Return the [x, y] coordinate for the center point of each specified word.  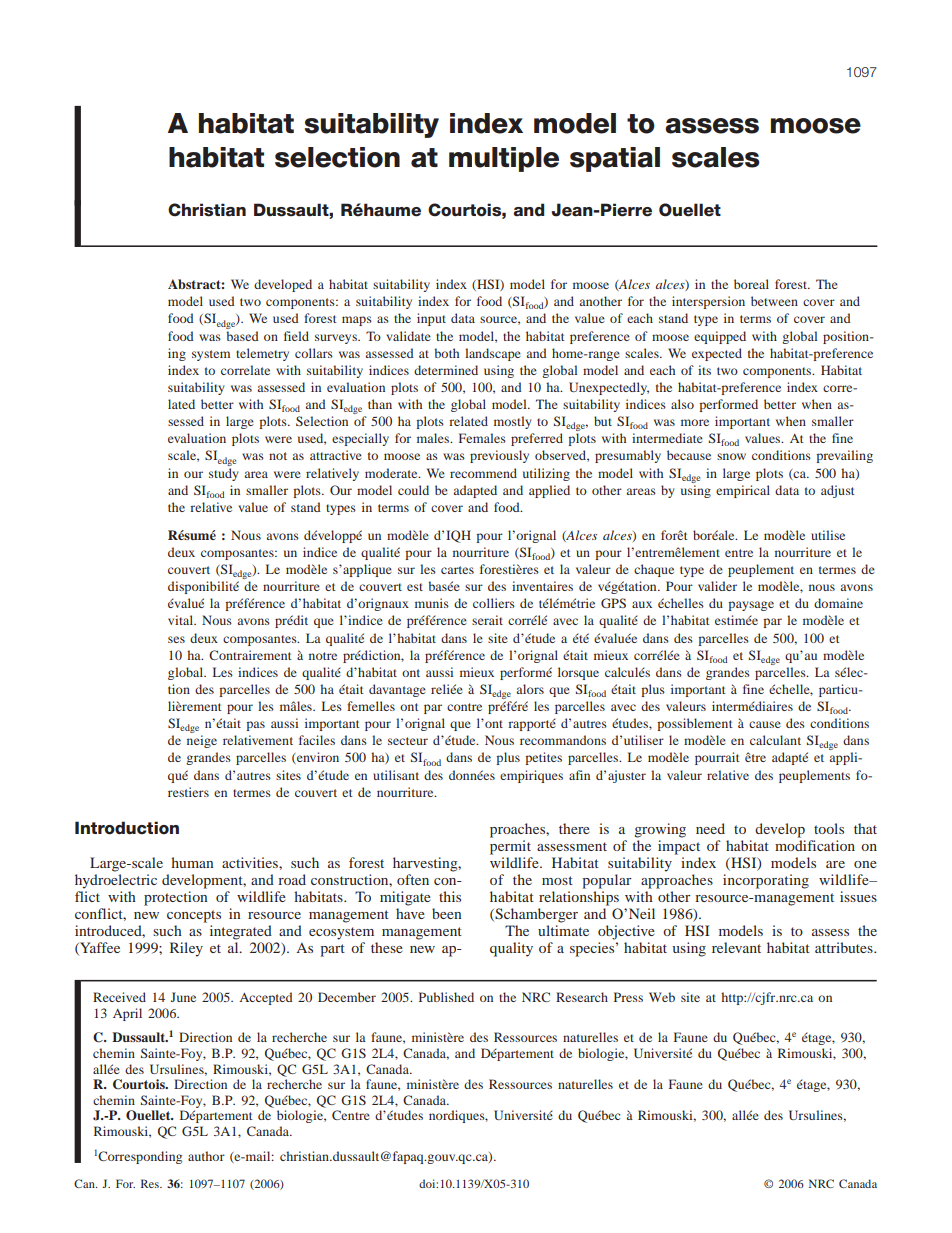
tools [829, 828]
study [224, 474]
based [242, 336]
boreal [751, 284]
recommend [483, 473]
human [192, 862]
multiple [504, 159]
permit [510, 847]
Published [446, 997]
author [206, 1156]
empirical [743, 491]
